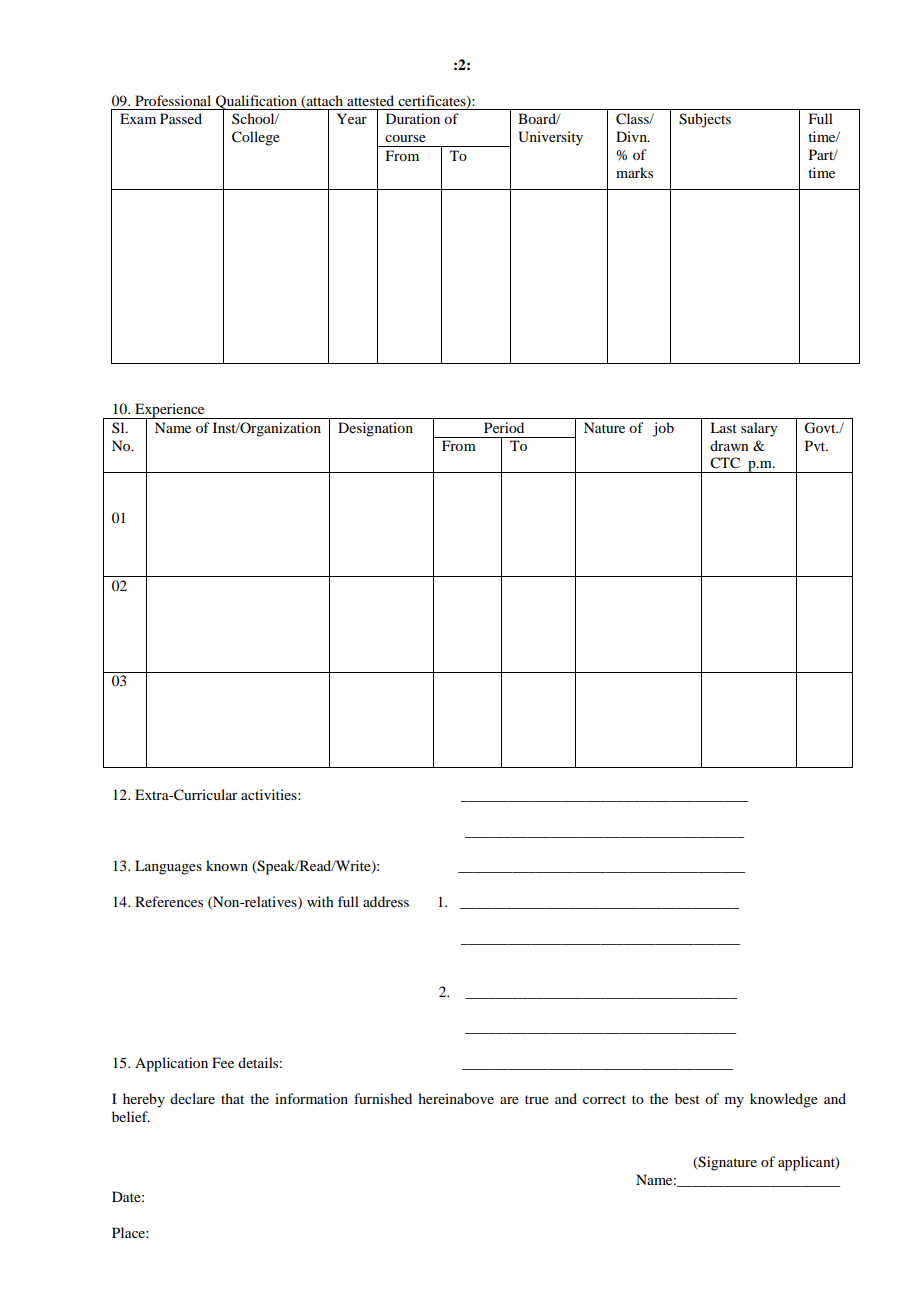 The image size is (924, 1308). Describe the element at coordinates (270, 794) in the screenshot. I see `activities` at that location.
